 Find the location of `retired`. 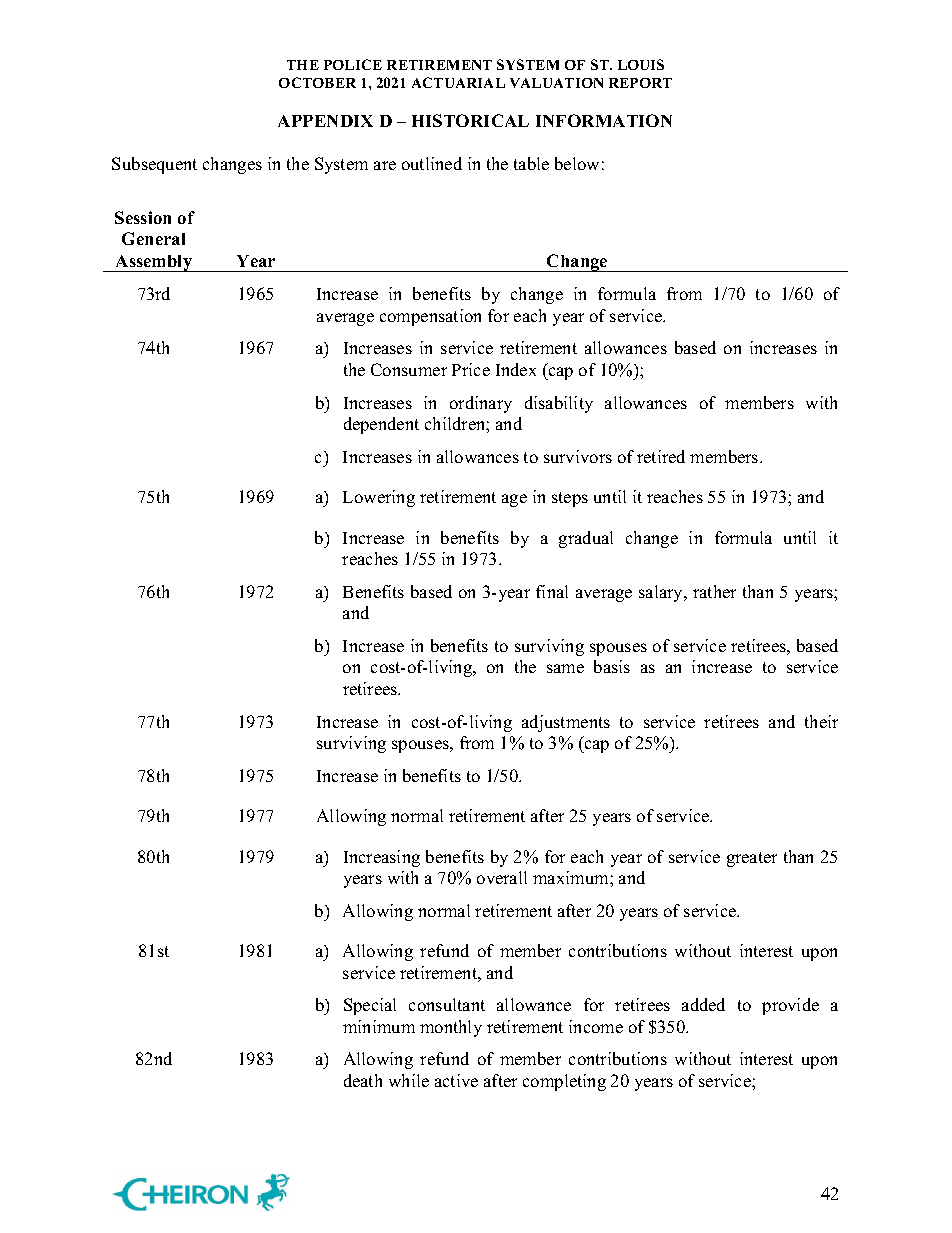

retired is located at coordinates (661, 456).
